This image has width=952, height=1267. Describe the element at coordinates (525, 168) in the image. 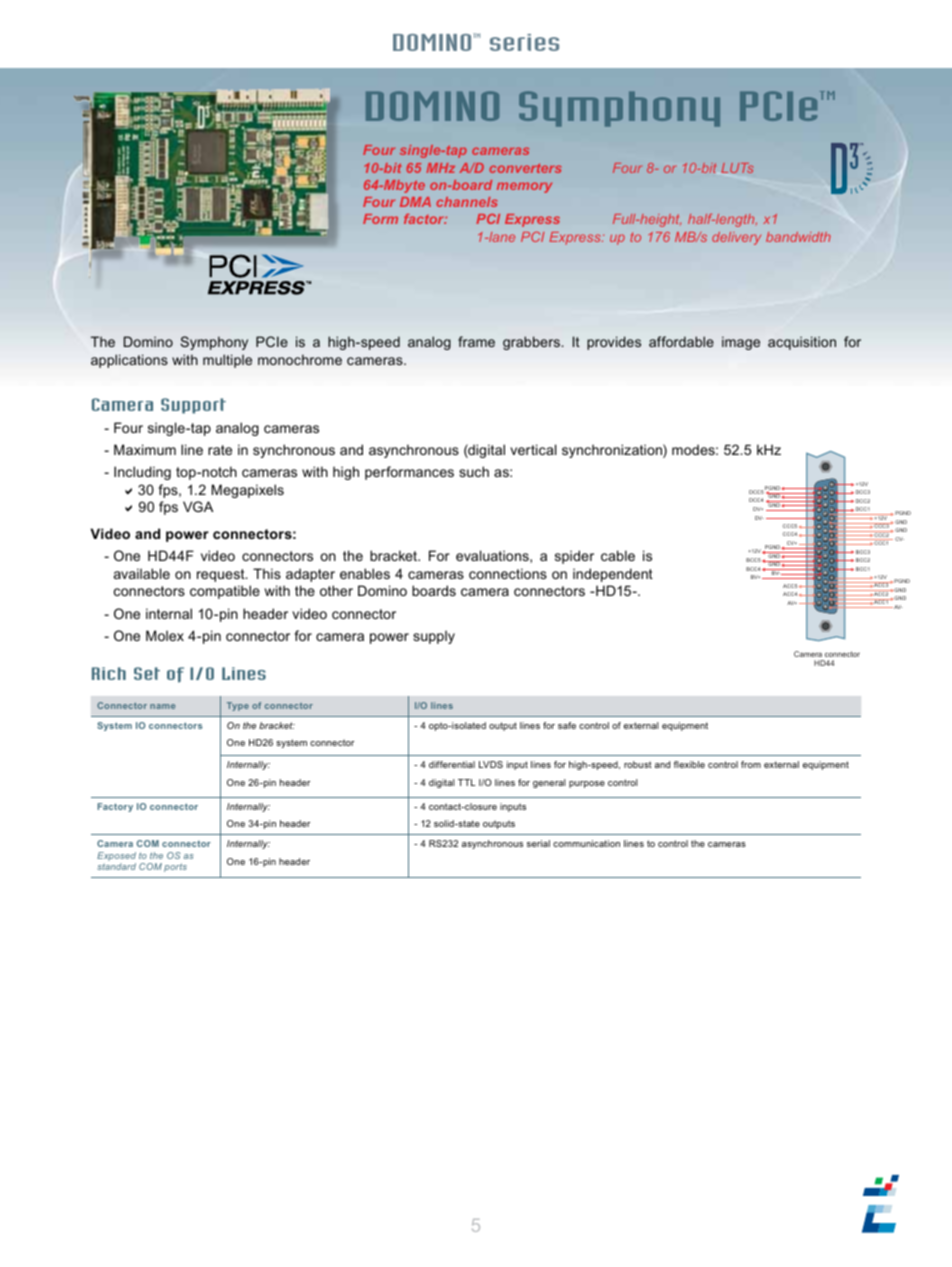

I see `converters` at that location.
